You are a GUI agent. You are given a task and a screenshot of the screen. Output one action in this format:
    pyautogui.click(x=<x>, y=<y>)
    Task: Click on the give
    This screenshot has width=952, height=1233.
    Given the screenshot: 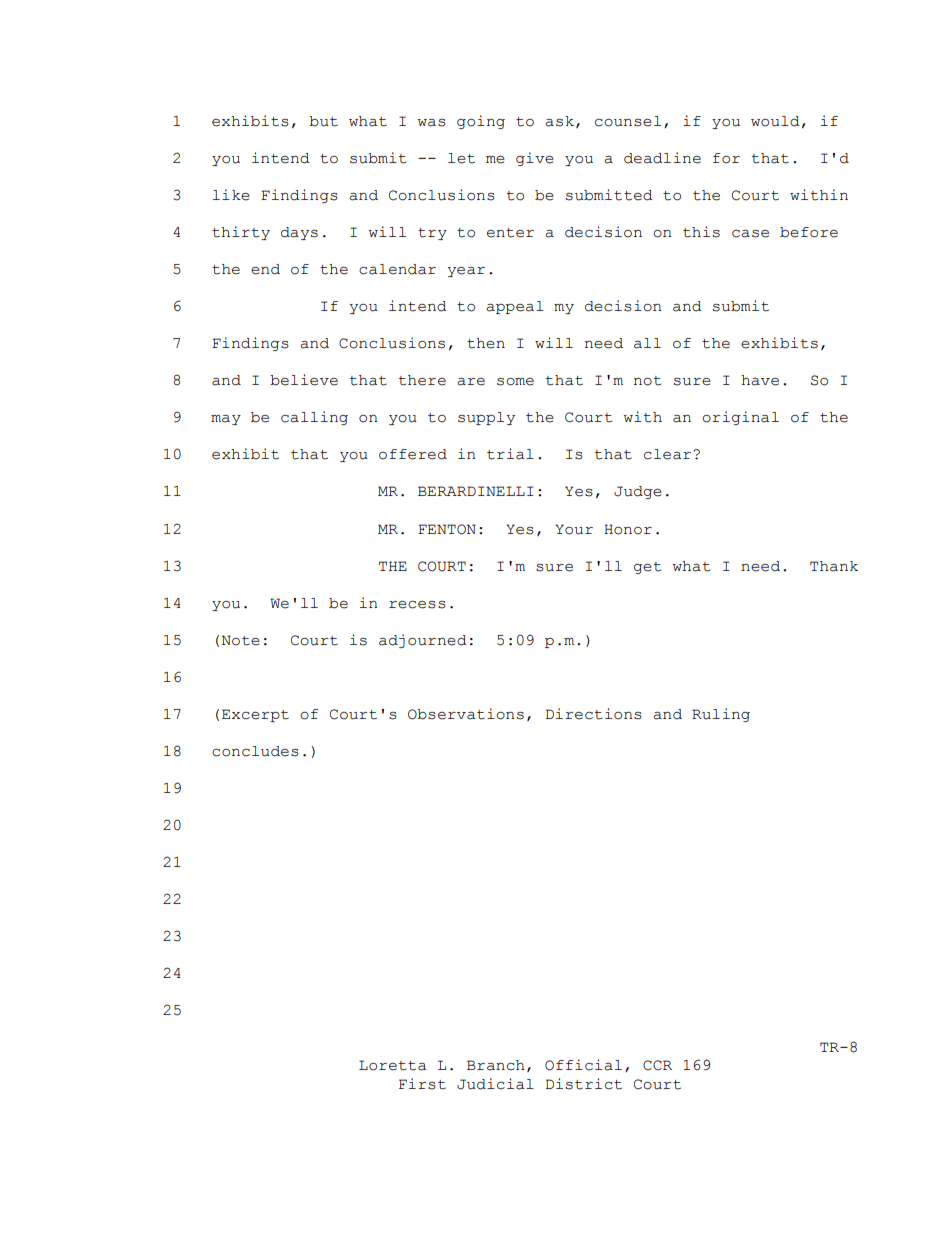 What is the action you would take?
    pyautogui.click(x=535, y=159)
